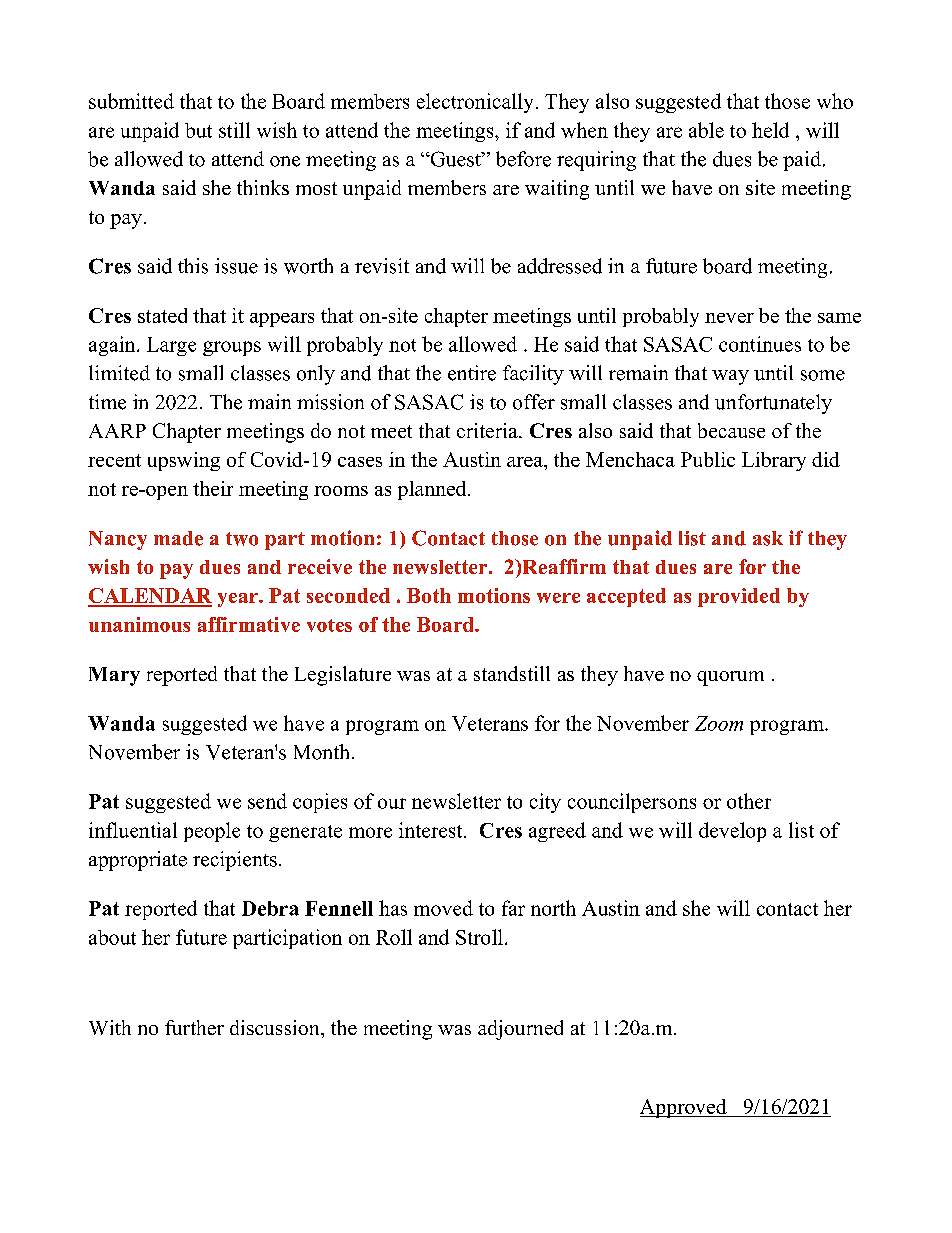 The height and width of the screenshot is (1233, 952). I want to click on upswing, so click(184, 461).
